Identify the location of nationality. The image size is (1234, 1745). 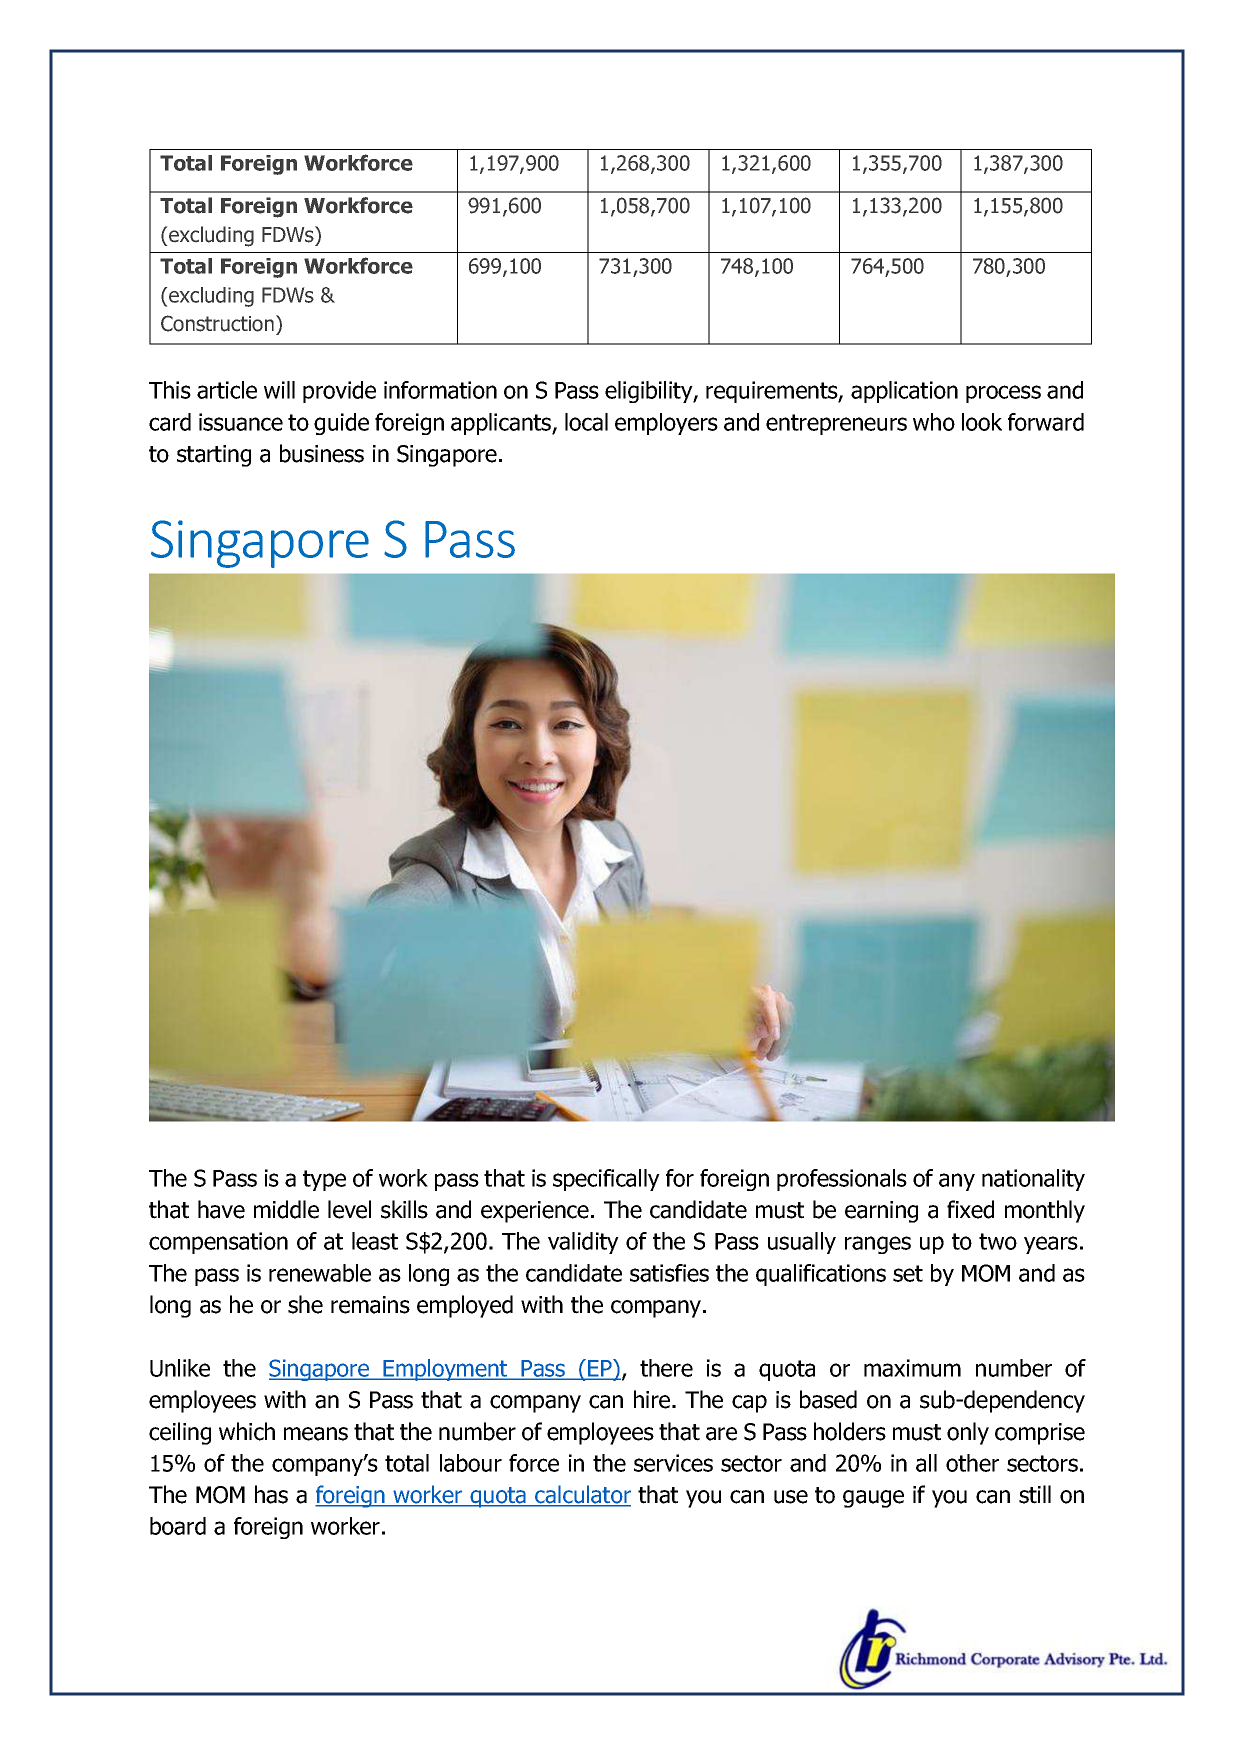
(1033, 1180).
